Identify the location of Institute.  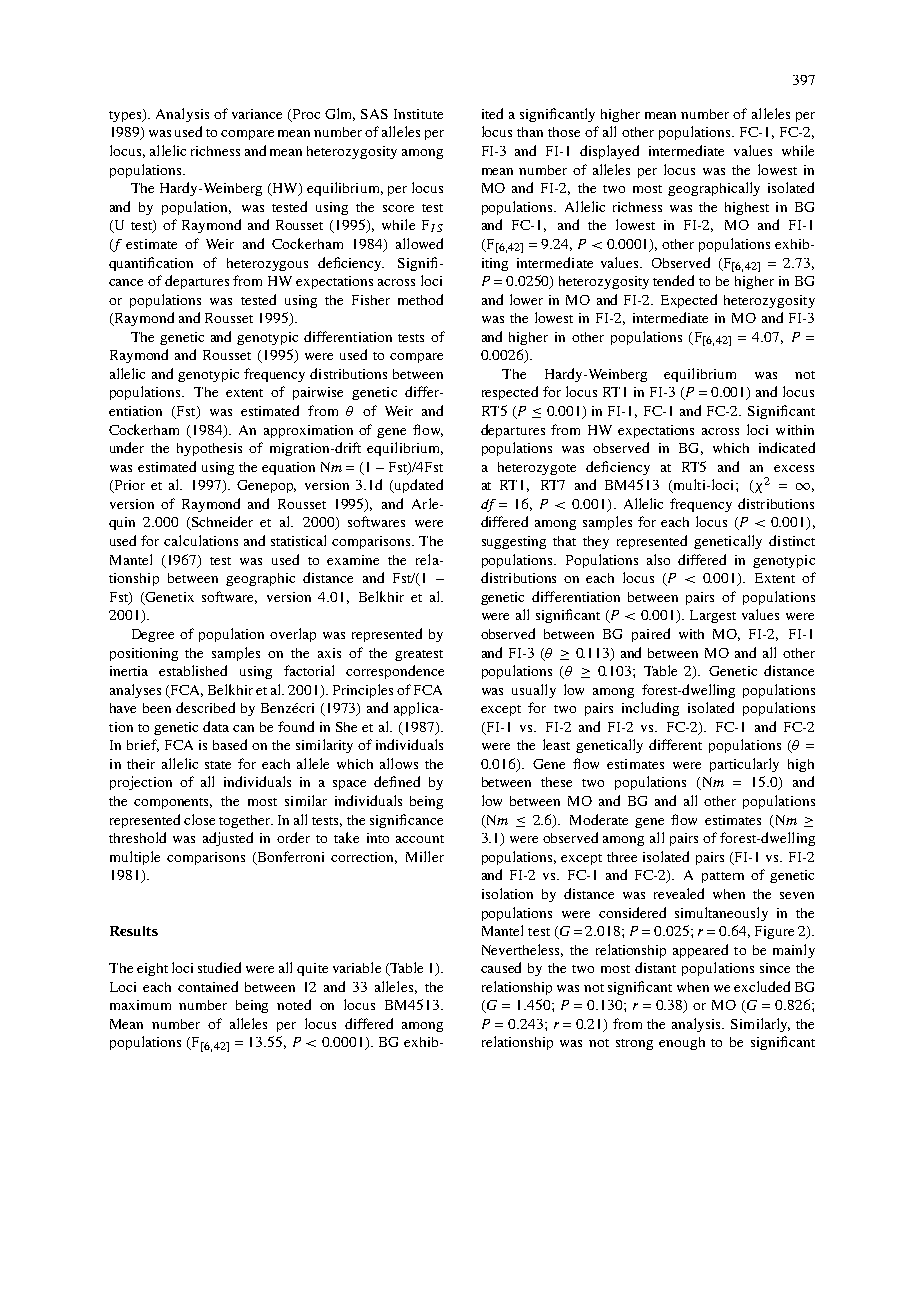
(418, 114).
